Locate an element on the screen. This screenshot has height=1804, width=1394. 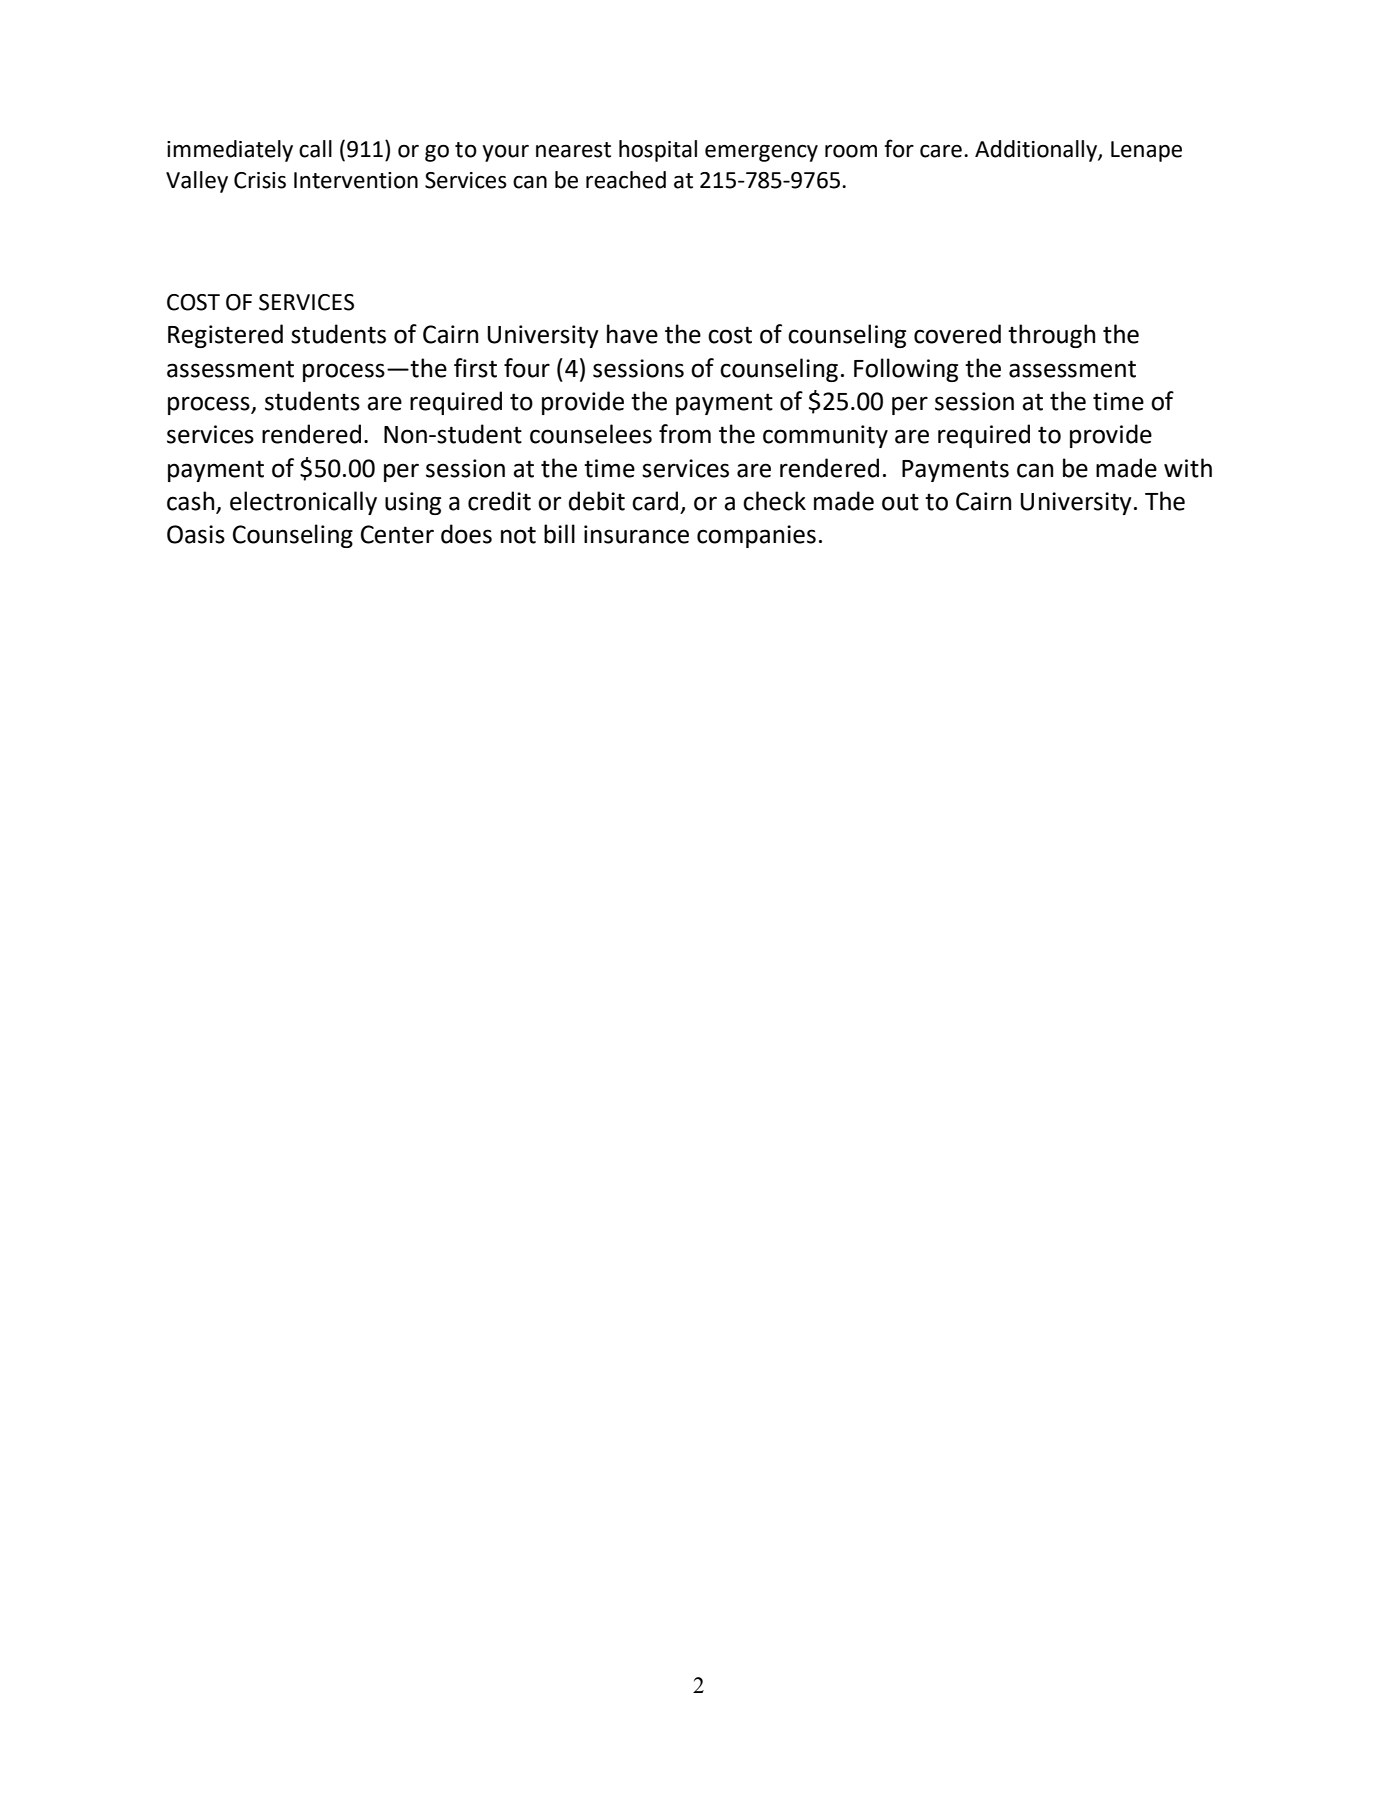
out is located at coordinates (900, 502).
